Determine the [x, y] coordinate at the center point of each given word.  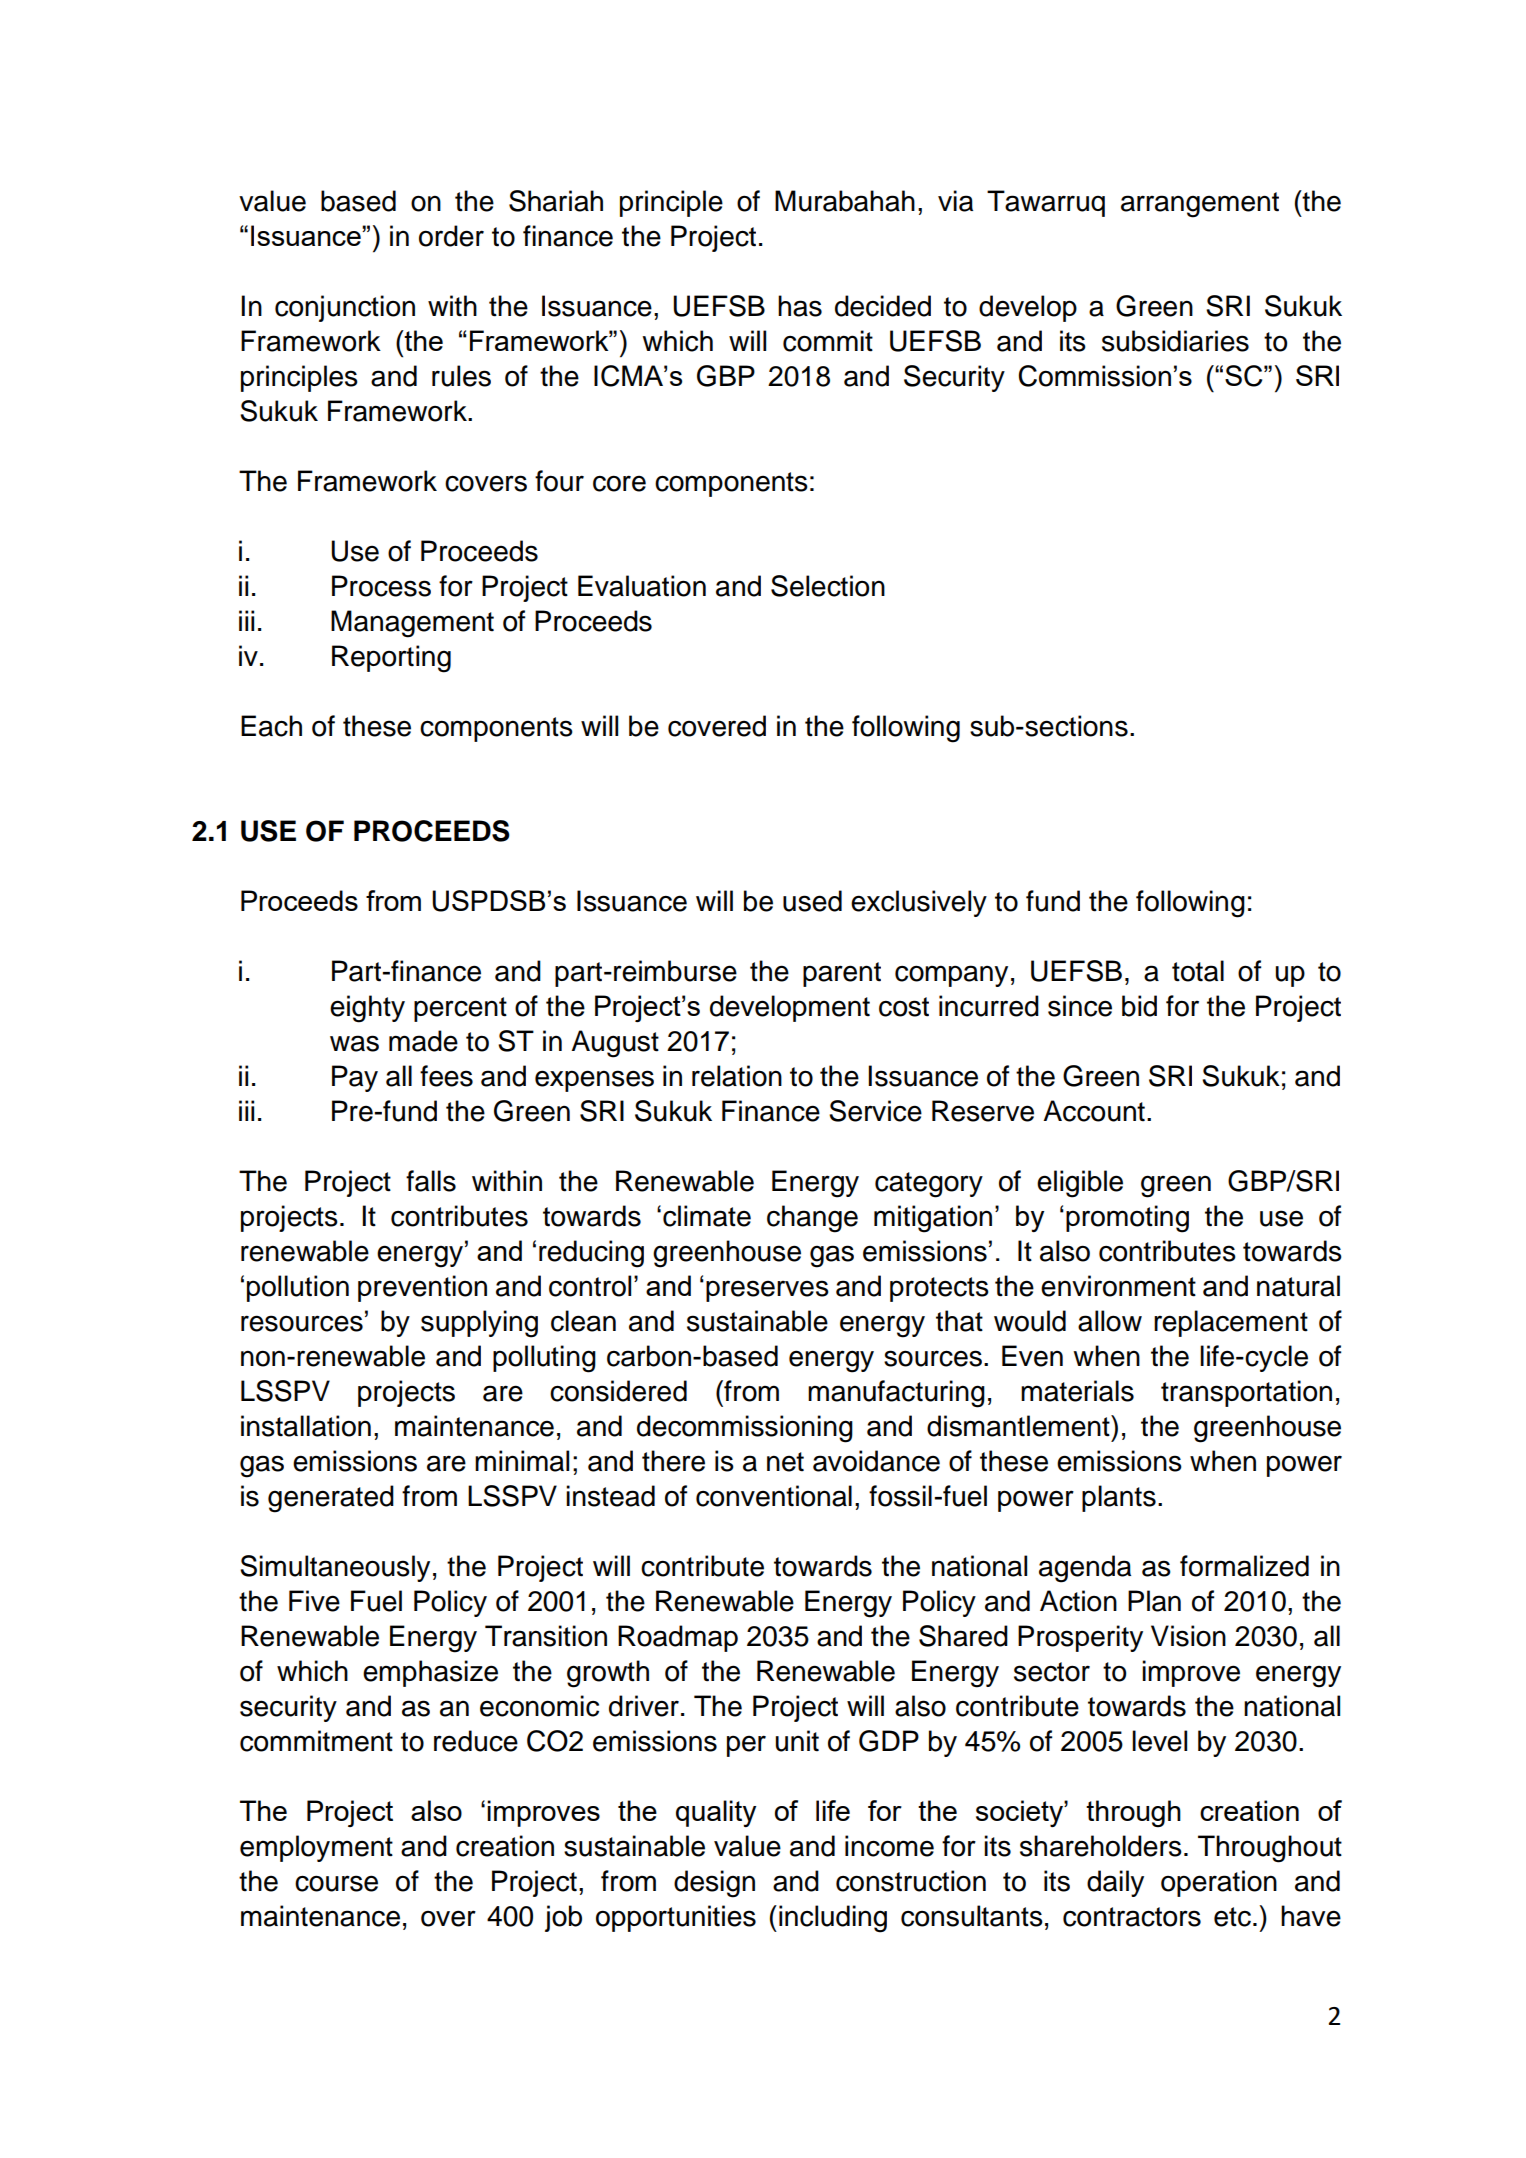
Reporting [391, 659]
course [336, 1883]
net [785, 1462]
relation [737, 1076]
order [451, 236]
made [423, 1041]
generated [331, 1499]
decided [883, 306]
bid [1139, 1006]
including [833, 1919]
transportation [1246, 1393]
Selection [828, 586]
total [1198, 971]
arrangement [1200, 205]
